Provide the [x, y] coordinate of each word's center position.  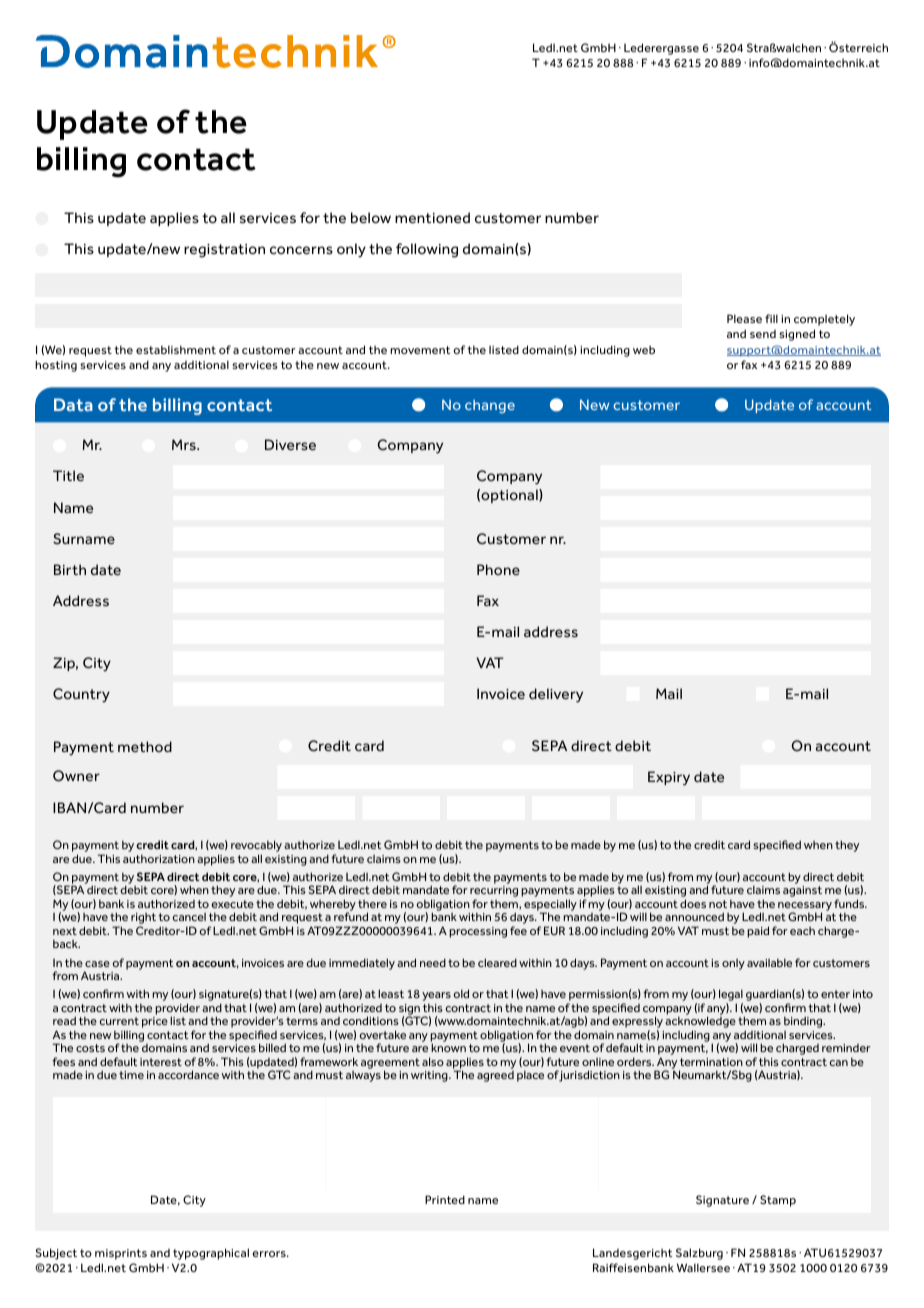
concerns [301, 250]
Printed [445, 1199]
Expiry [669, 778]
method [145, 746]
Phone [498, 569]
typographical [211, 1254]
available [769, 962]
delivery [556, 695]
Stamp [778, 1201]
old [461, 993]
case [97, 964]
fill [771, 318]
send [763, 334]
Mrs [185, 444]
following [427, 250]
